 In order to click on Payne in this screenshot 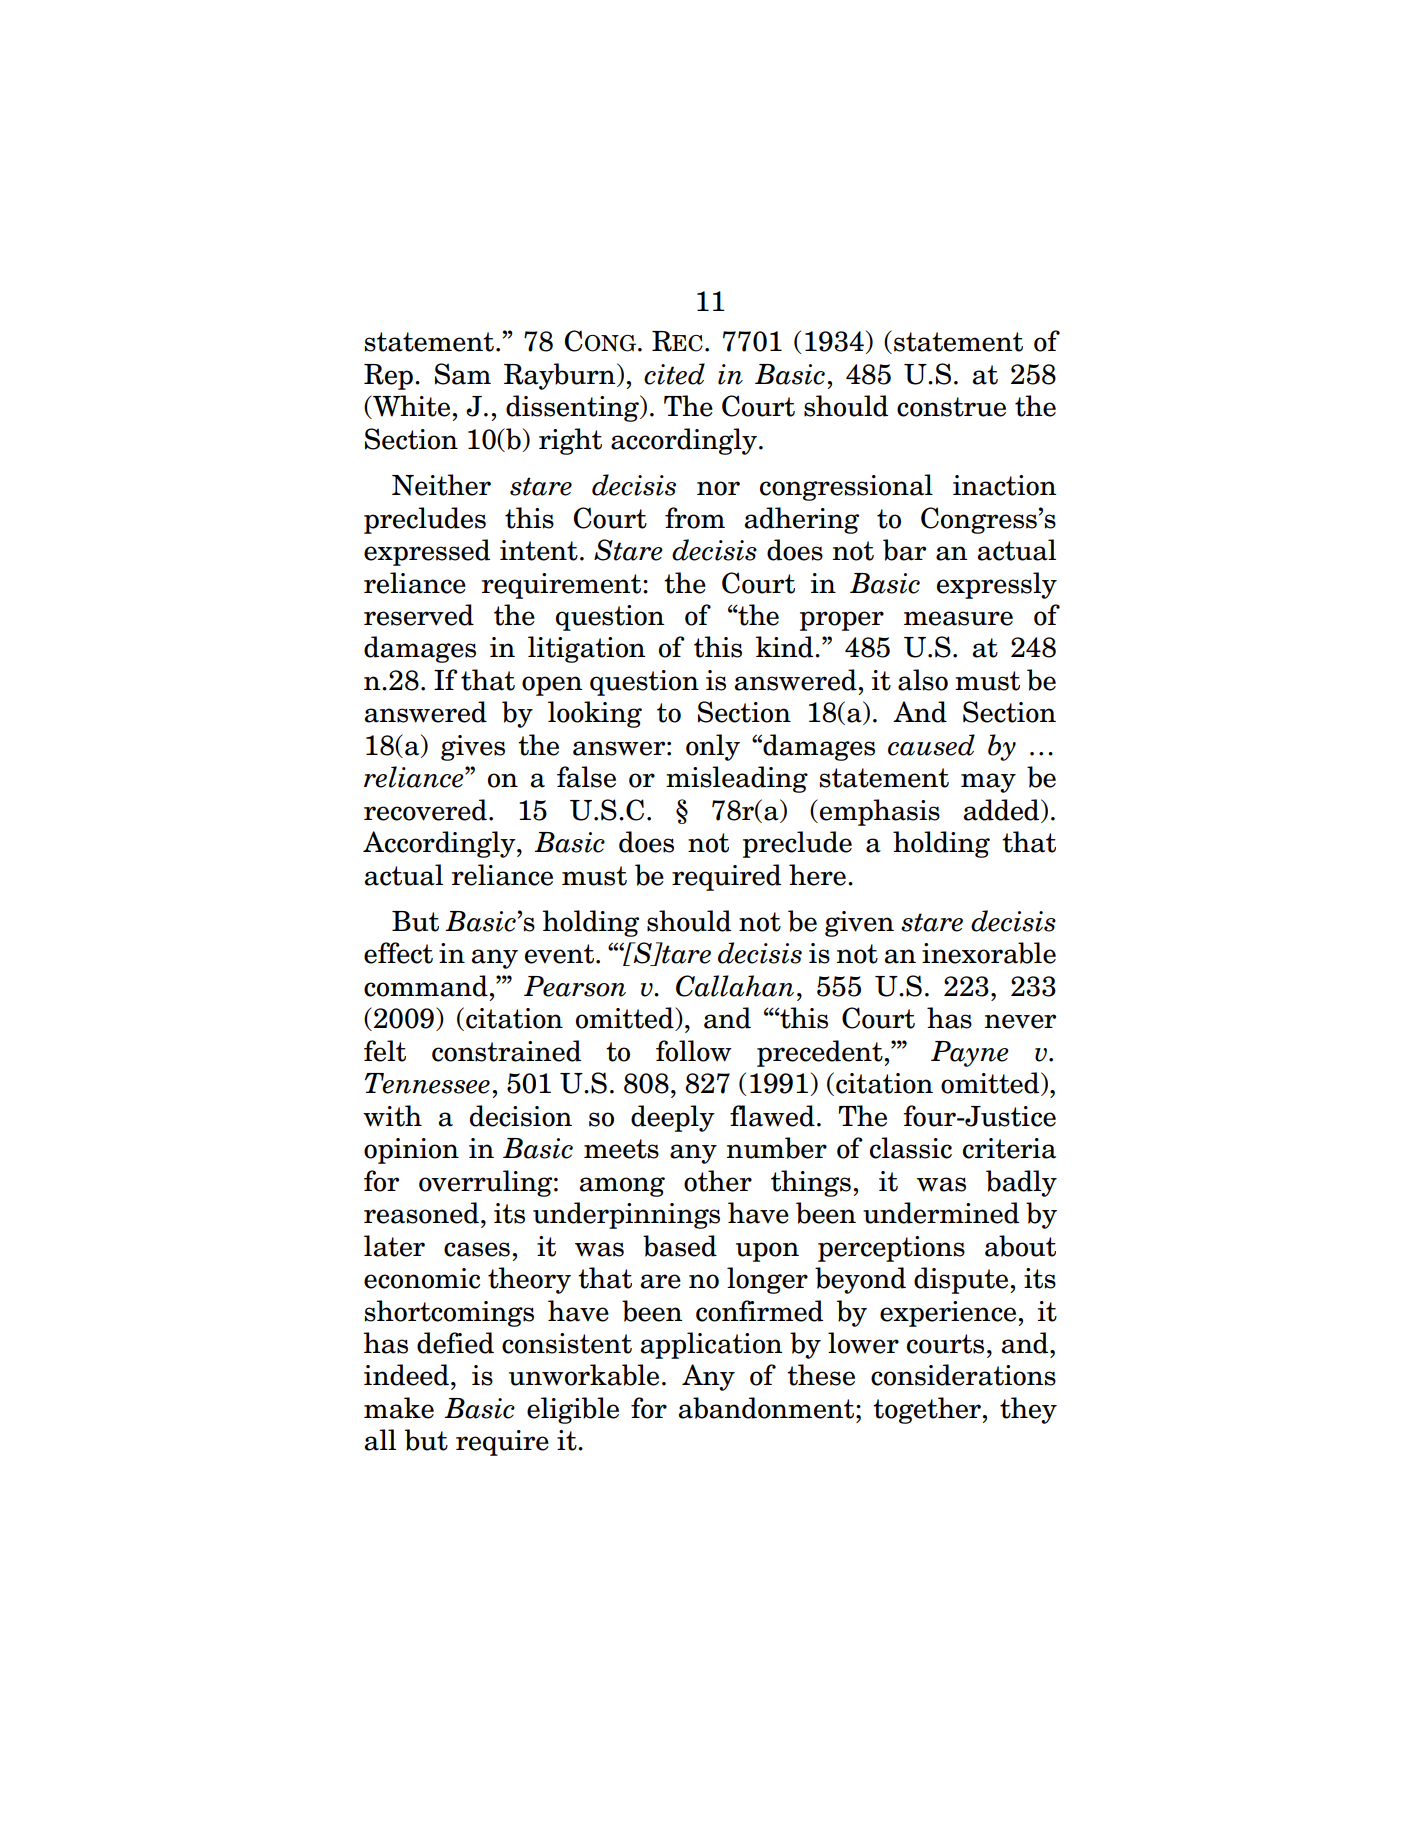, I will do `click(970, 1054)`.
